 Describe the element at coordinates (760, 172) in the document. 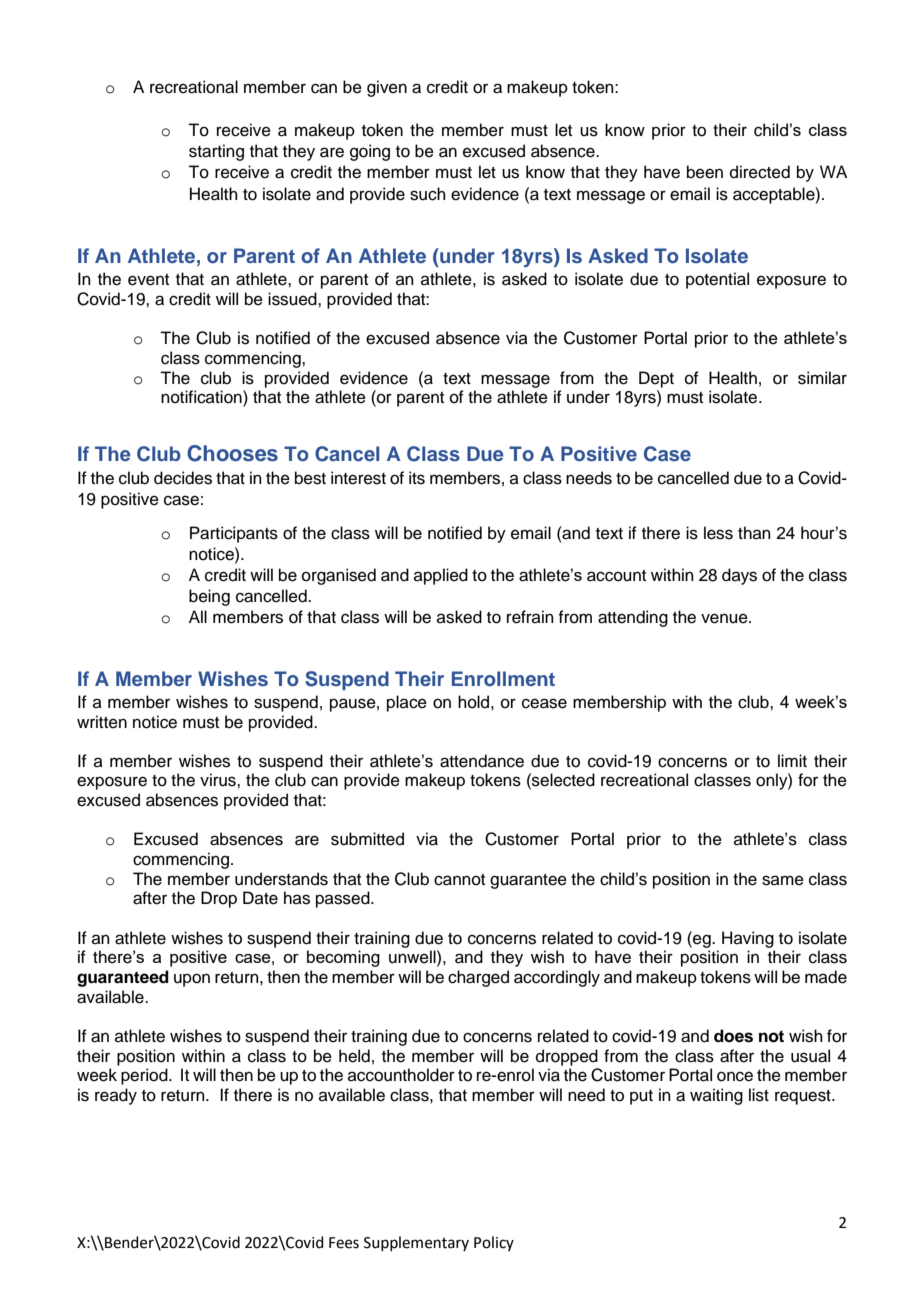

I see `directed` at that location.
